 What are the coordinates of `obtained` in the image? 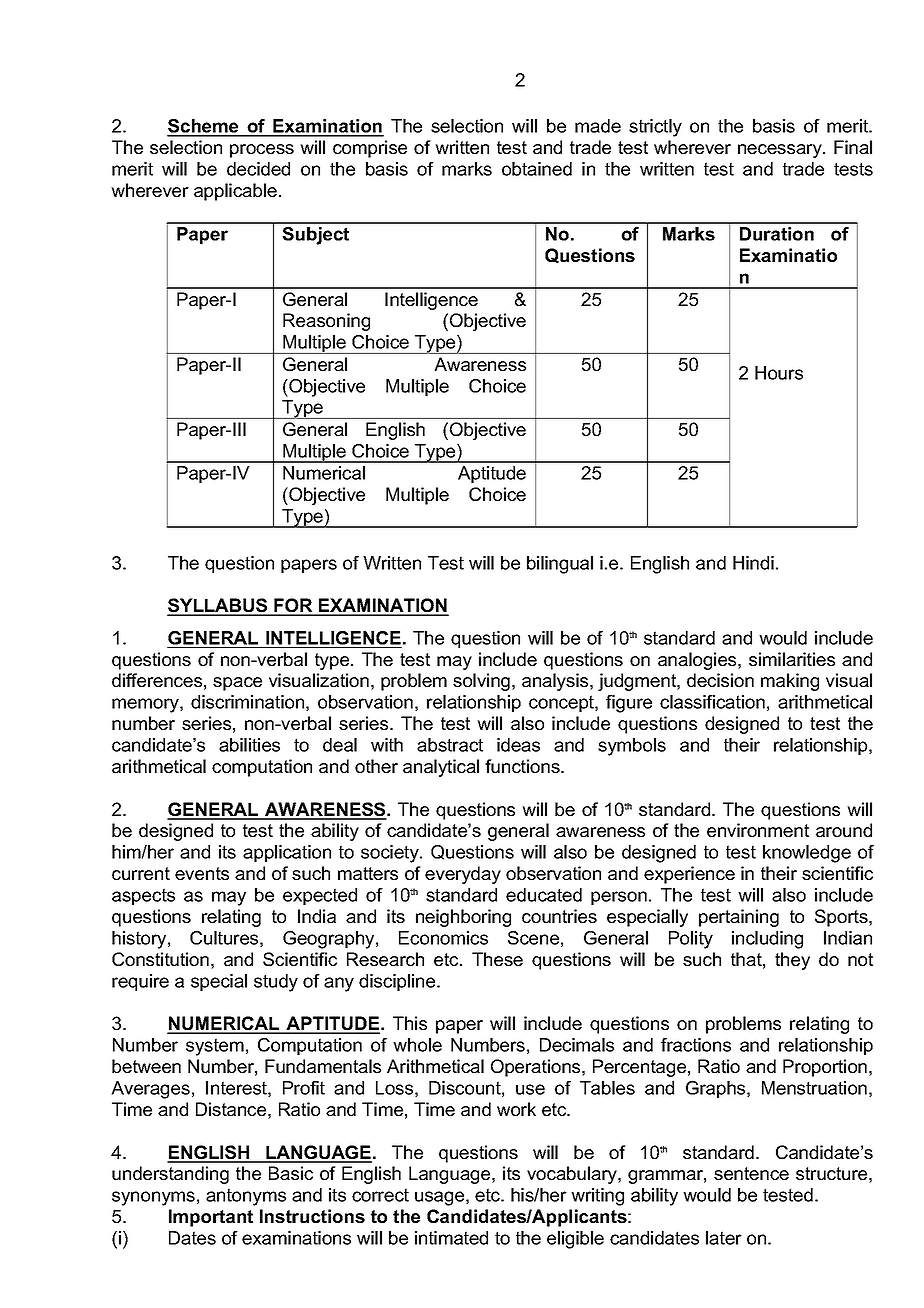 It's located at (537, 169).
